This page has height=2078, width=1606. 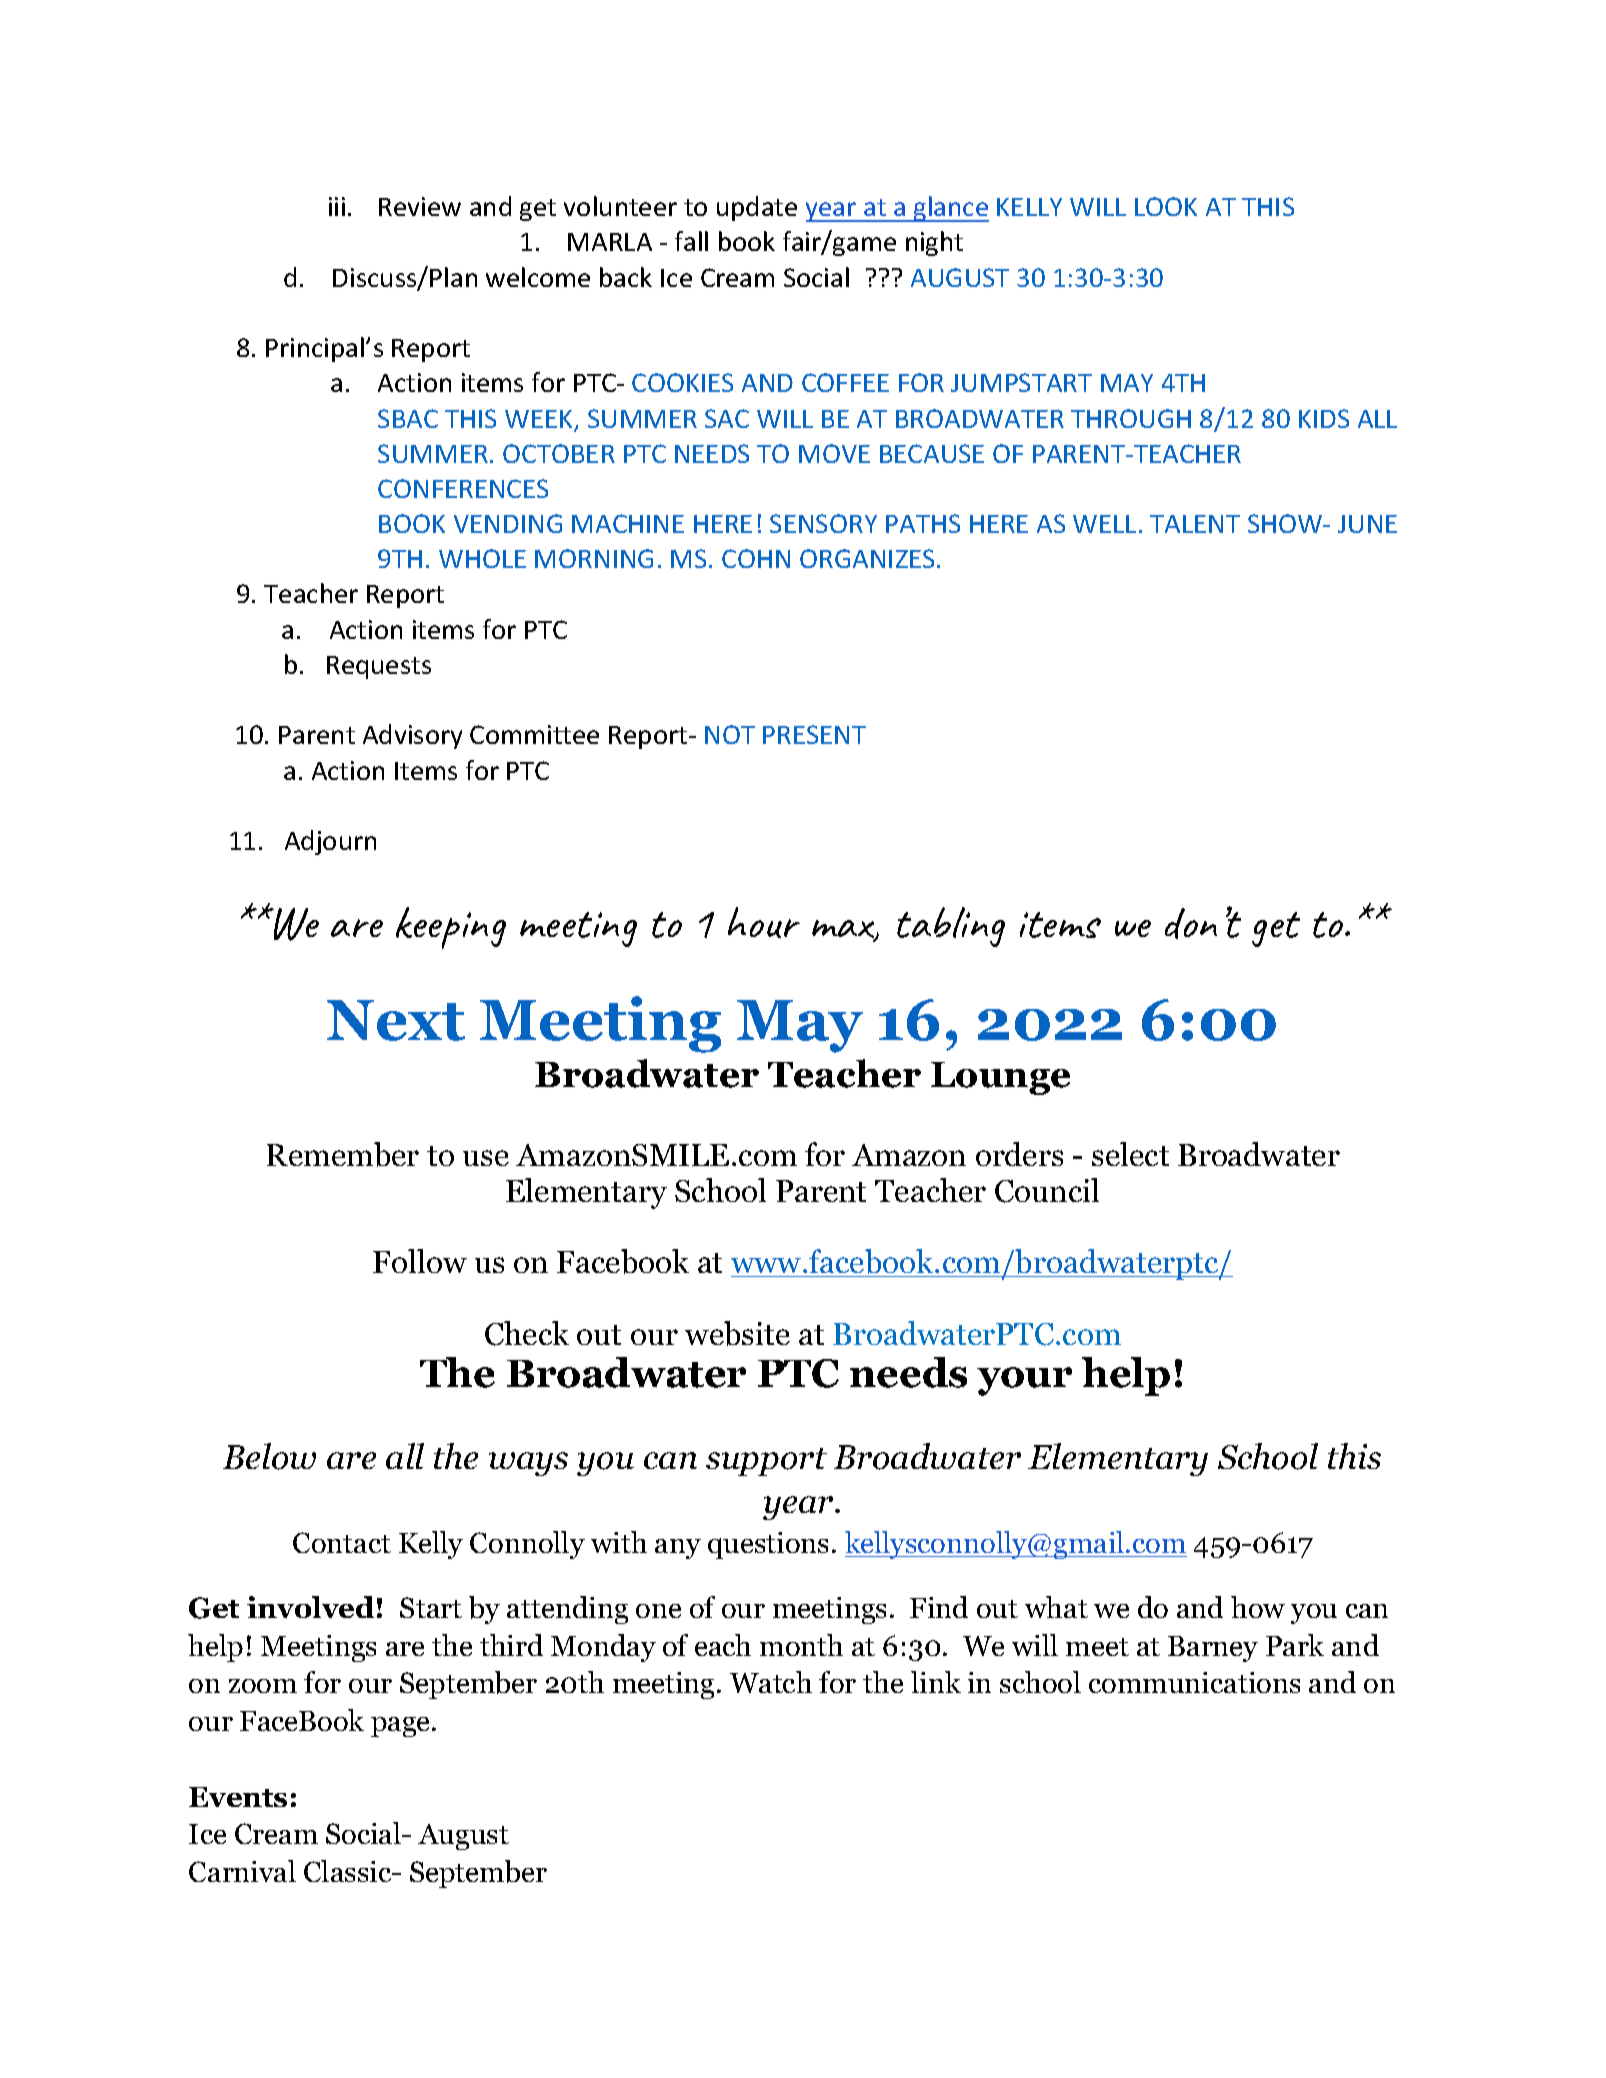 What do you see at coordinates (337, 206) in the page?
I see `iii` at bounding box center [337, 206].
